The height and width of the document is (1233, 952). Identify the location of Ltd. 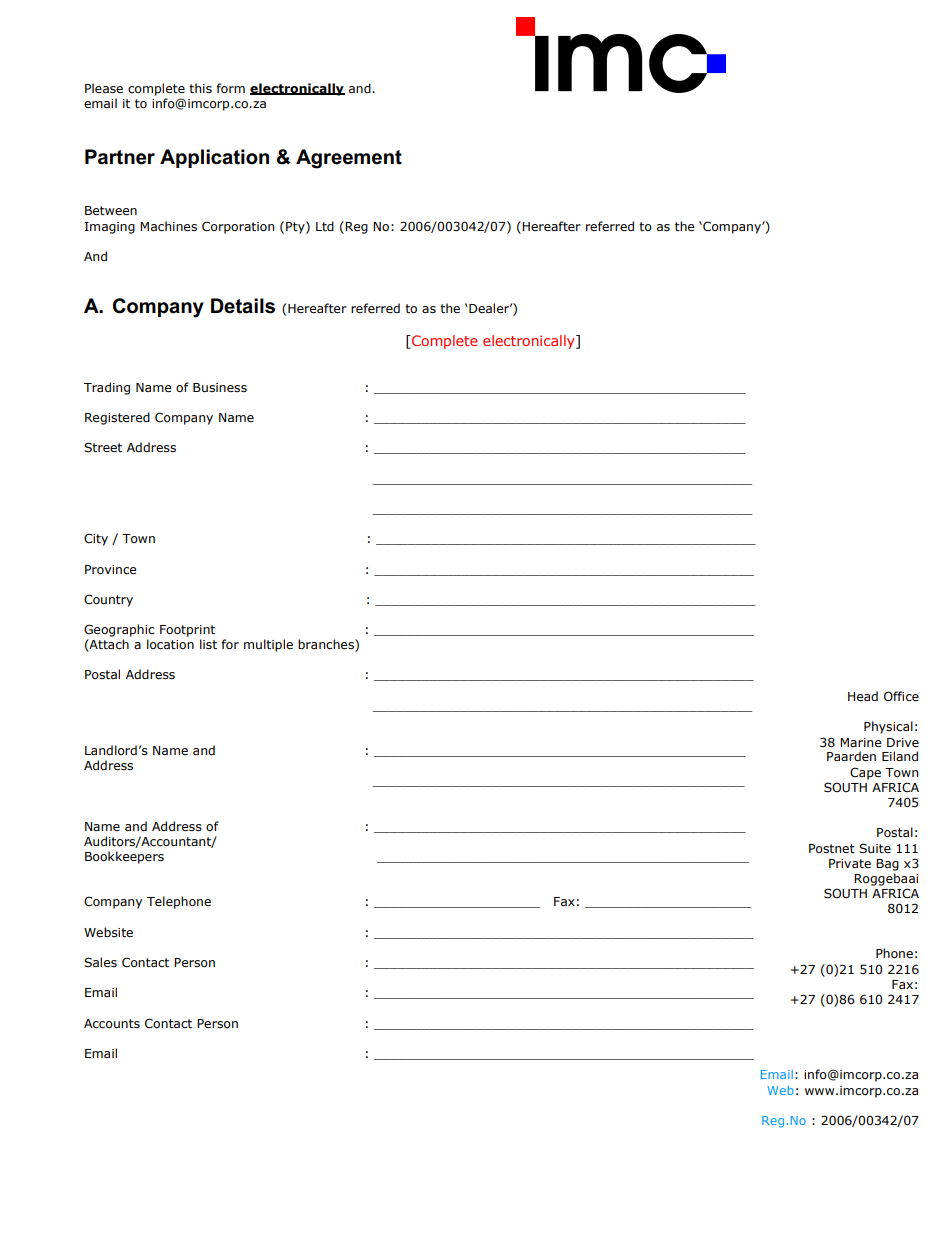
(325, 226).
